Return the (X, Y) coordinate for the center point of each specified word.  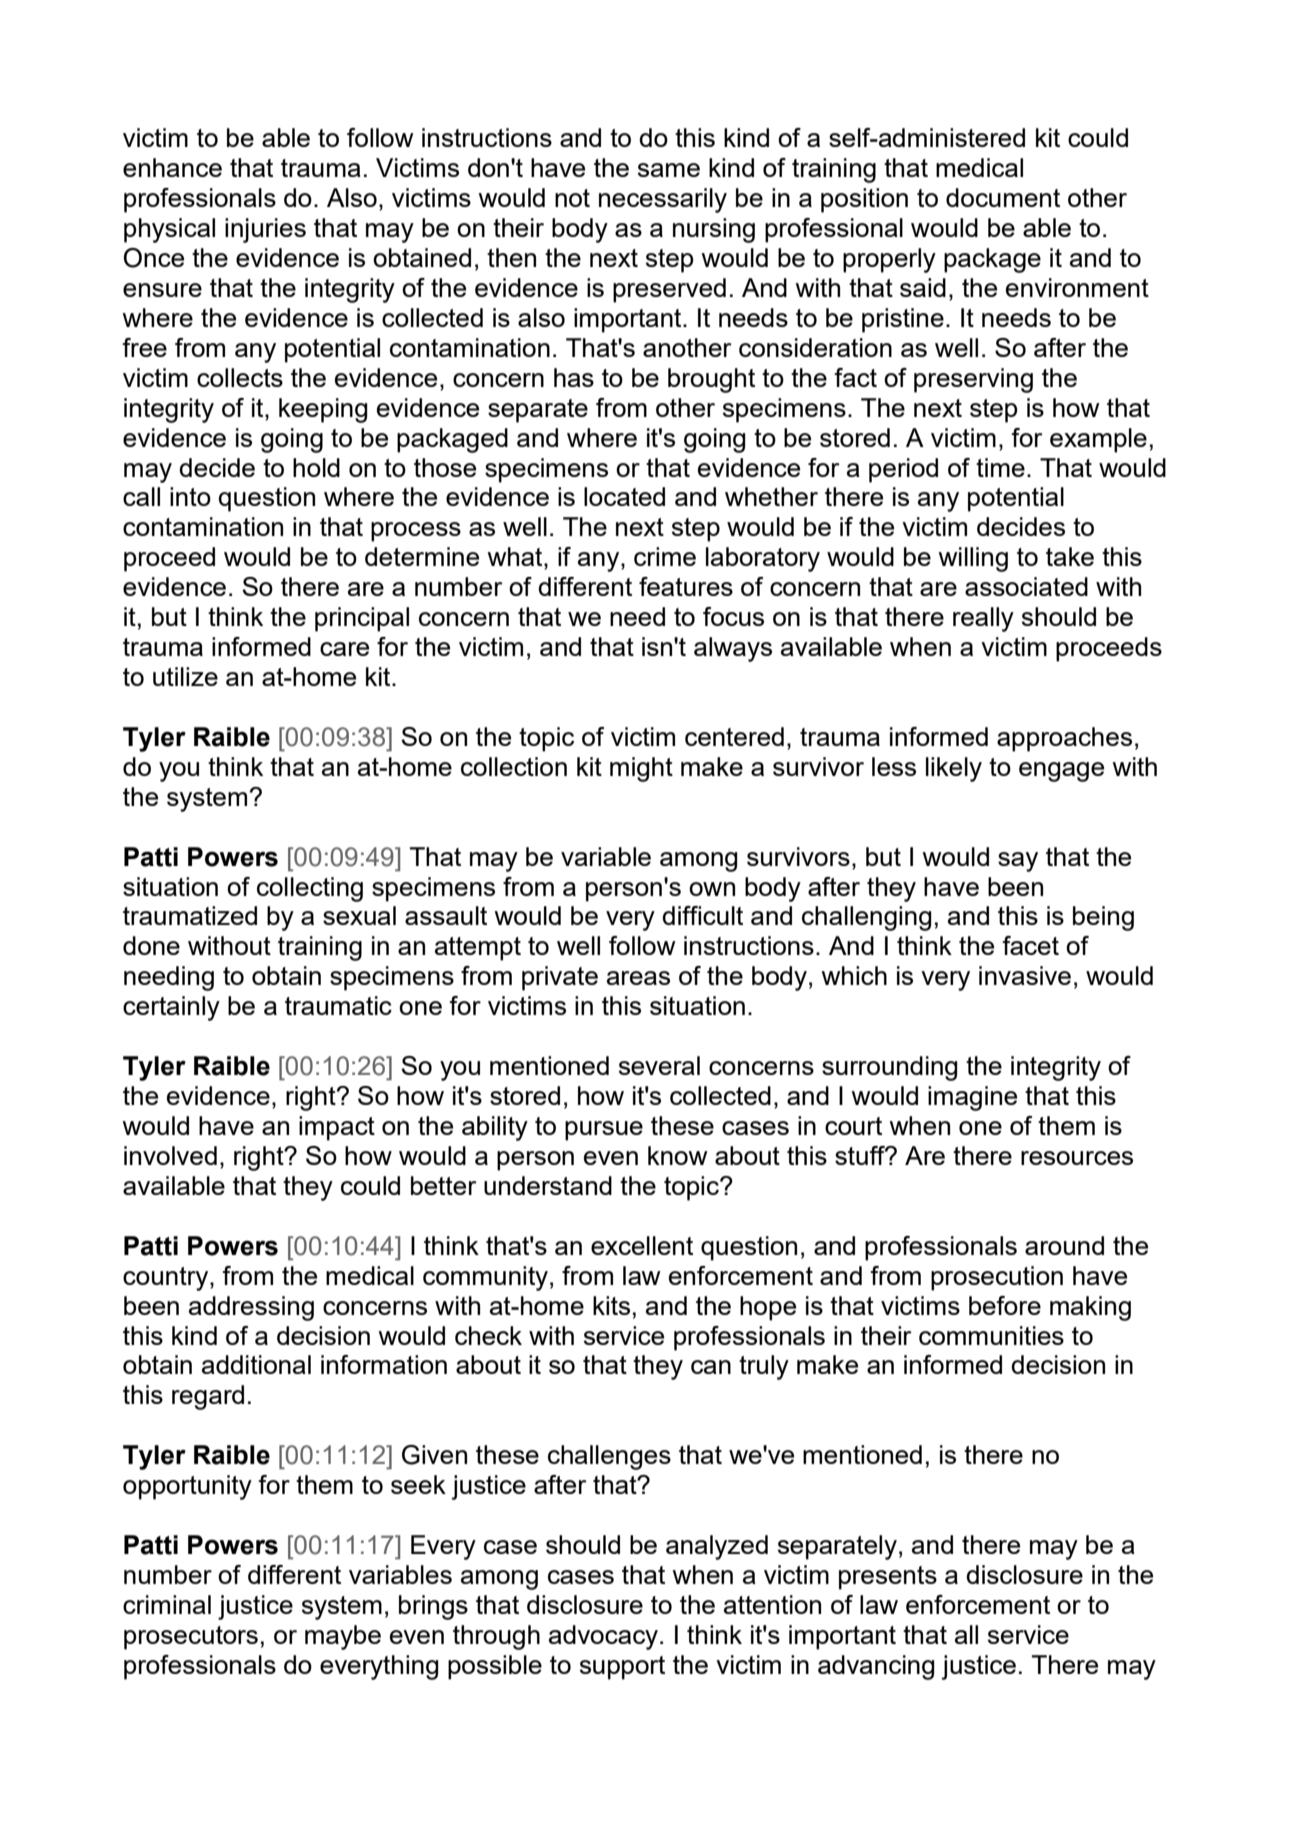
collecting (310, 889)
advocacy (603, 1637)
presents (888, 1578)
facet (1030, 945)
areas (638, 978)
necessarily (663, 200)
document (1003, 197)
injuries (265, 230)
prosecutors (191, 1638)
